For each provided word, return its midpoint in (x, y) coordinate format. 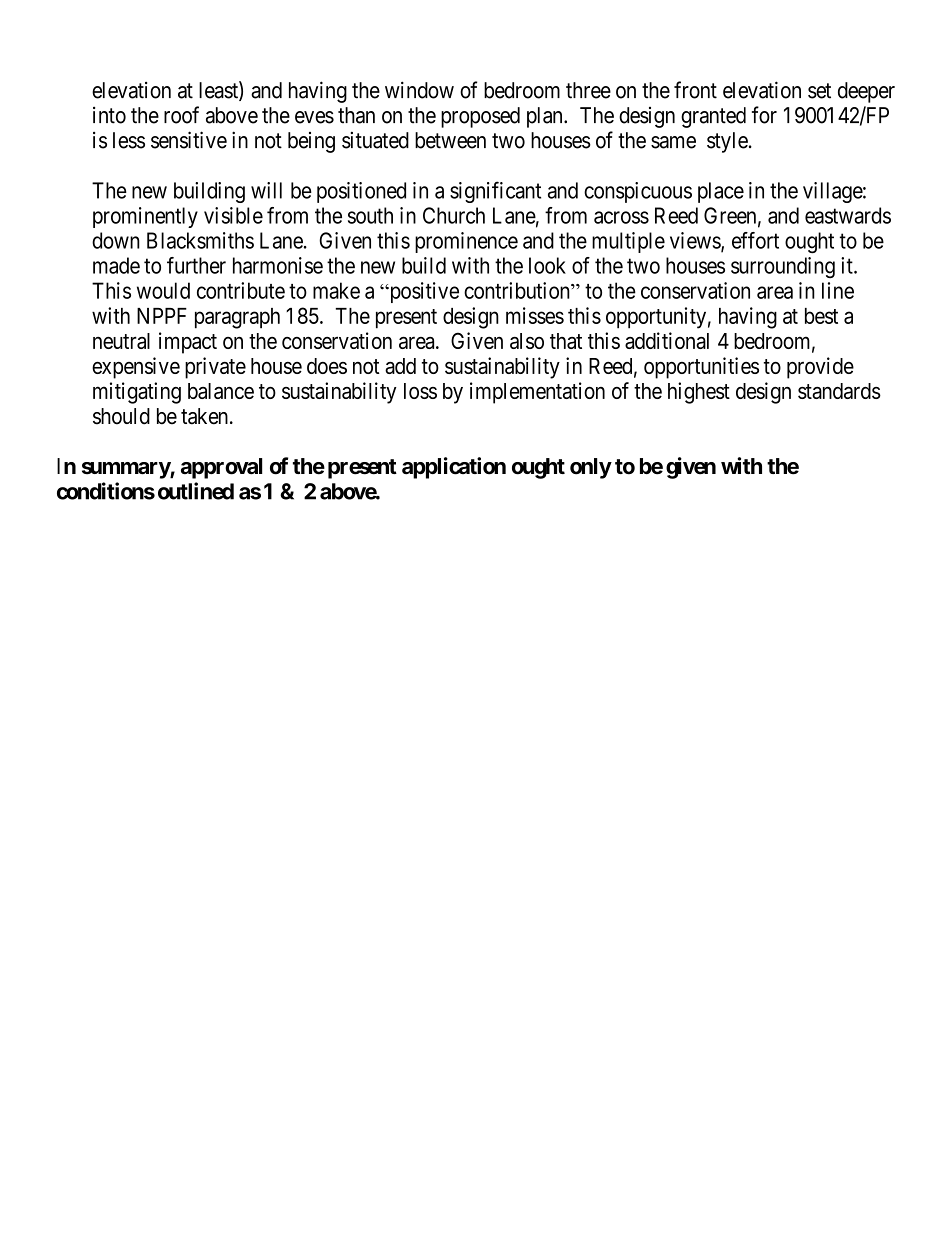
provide (820, 368)
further (196, 265)
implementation (537, 393)
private (215, 368)
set (819, 91)
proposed (480, 117)
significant (495, 192)
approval (221, 468)
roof (181, 115)
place (721, 192)
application (454, 468)
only (591, 468)
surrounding (783, 267)
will (266, 190)
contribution (518, 290)
